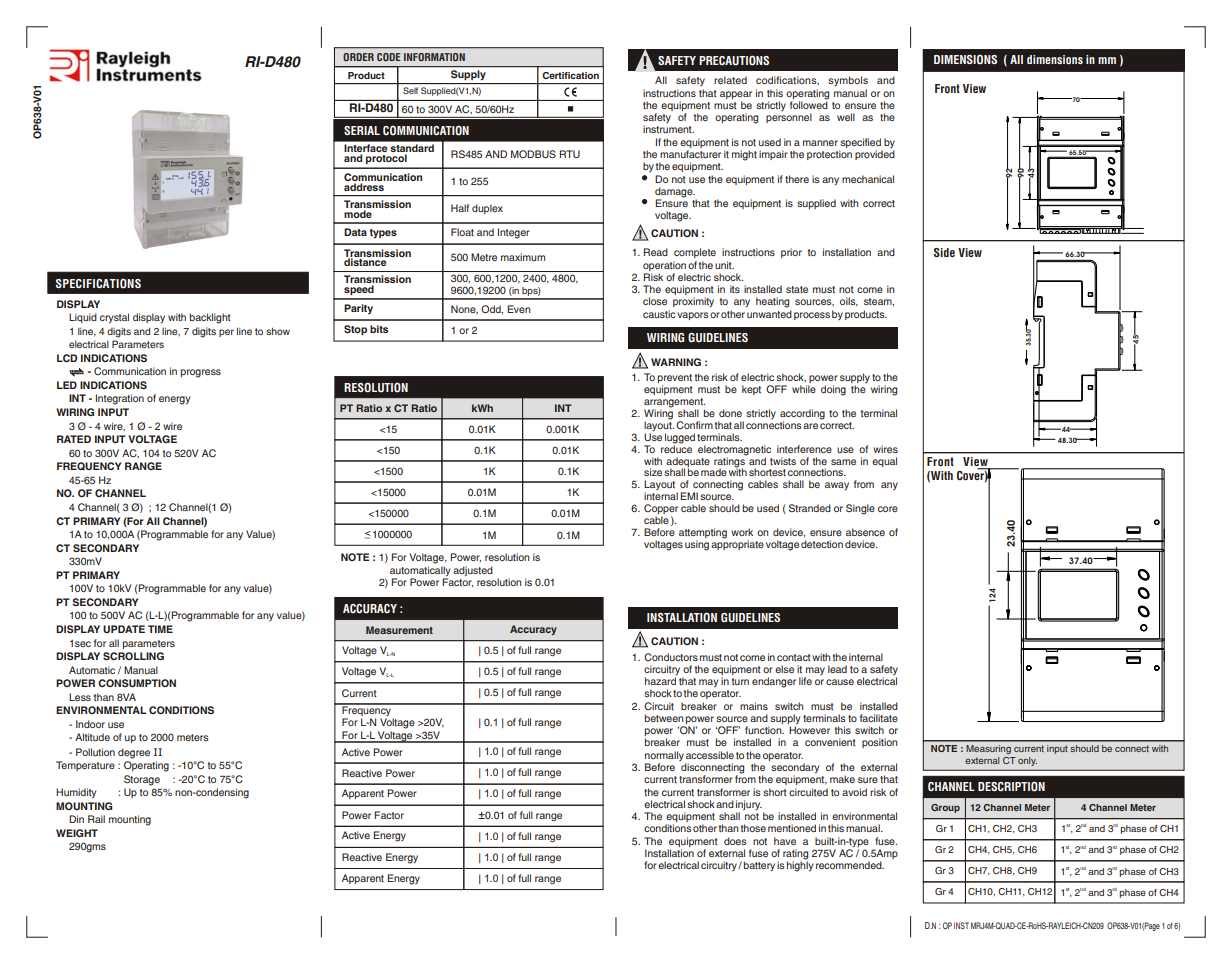 The width and height of the screenshot is (1232, 964). What do you see at coordinates (884, 462) in the screenshot?
I see `equal` at bounding box center [884, 462].
